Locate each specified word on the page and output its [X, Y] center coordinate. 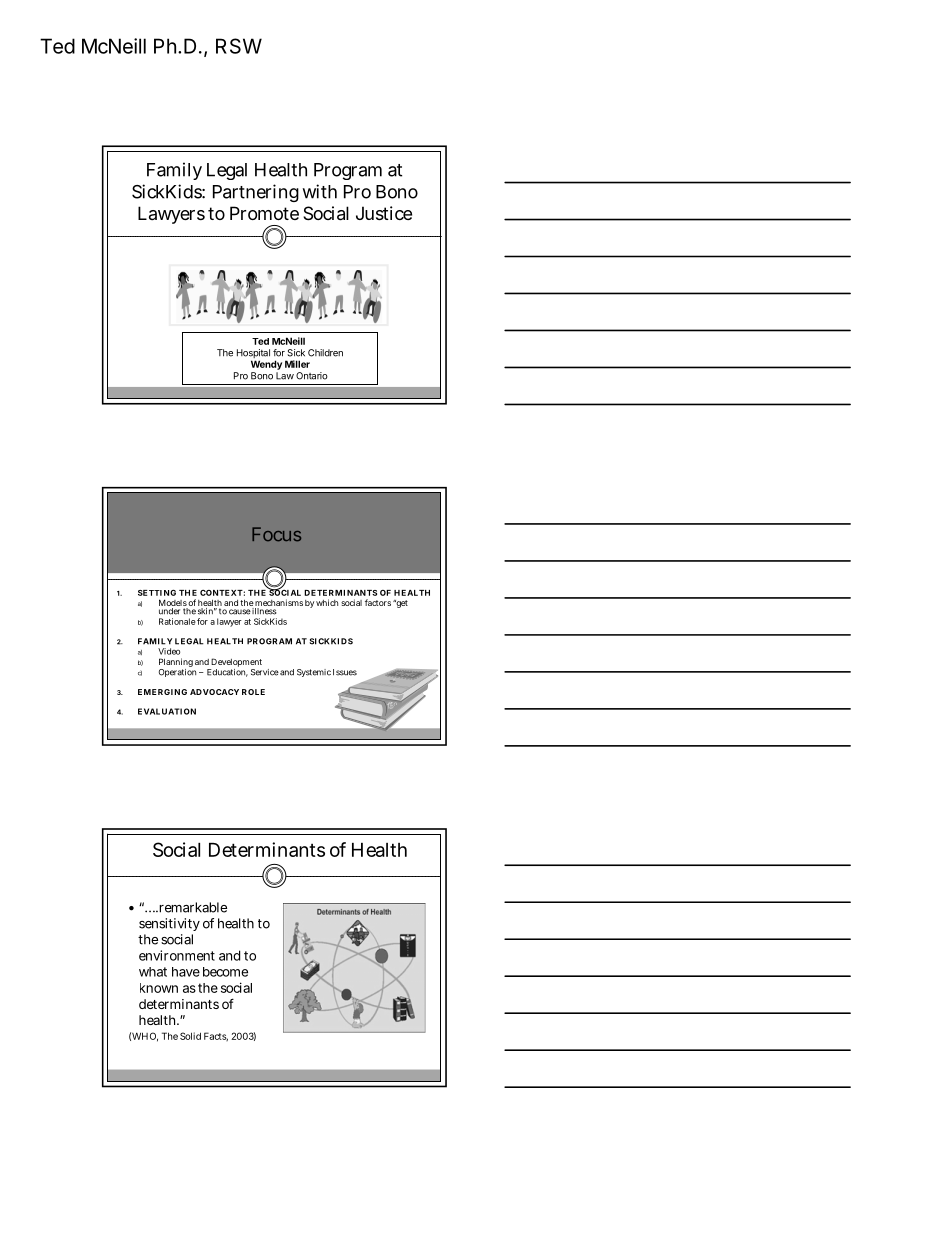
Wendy [266, 365]
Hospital [253, 355]
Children [325, 353]
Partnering [256, 193]
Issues [345, 672]
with [320, 191]
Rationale [177, 621]
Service [265, 672]
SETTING [157, 593]
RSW [239, 46]
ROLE [253, 692]
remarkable [192, 907]
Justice [384, 213]
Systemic [314, 673]
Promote [264, 213]
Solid [190, 1036]
